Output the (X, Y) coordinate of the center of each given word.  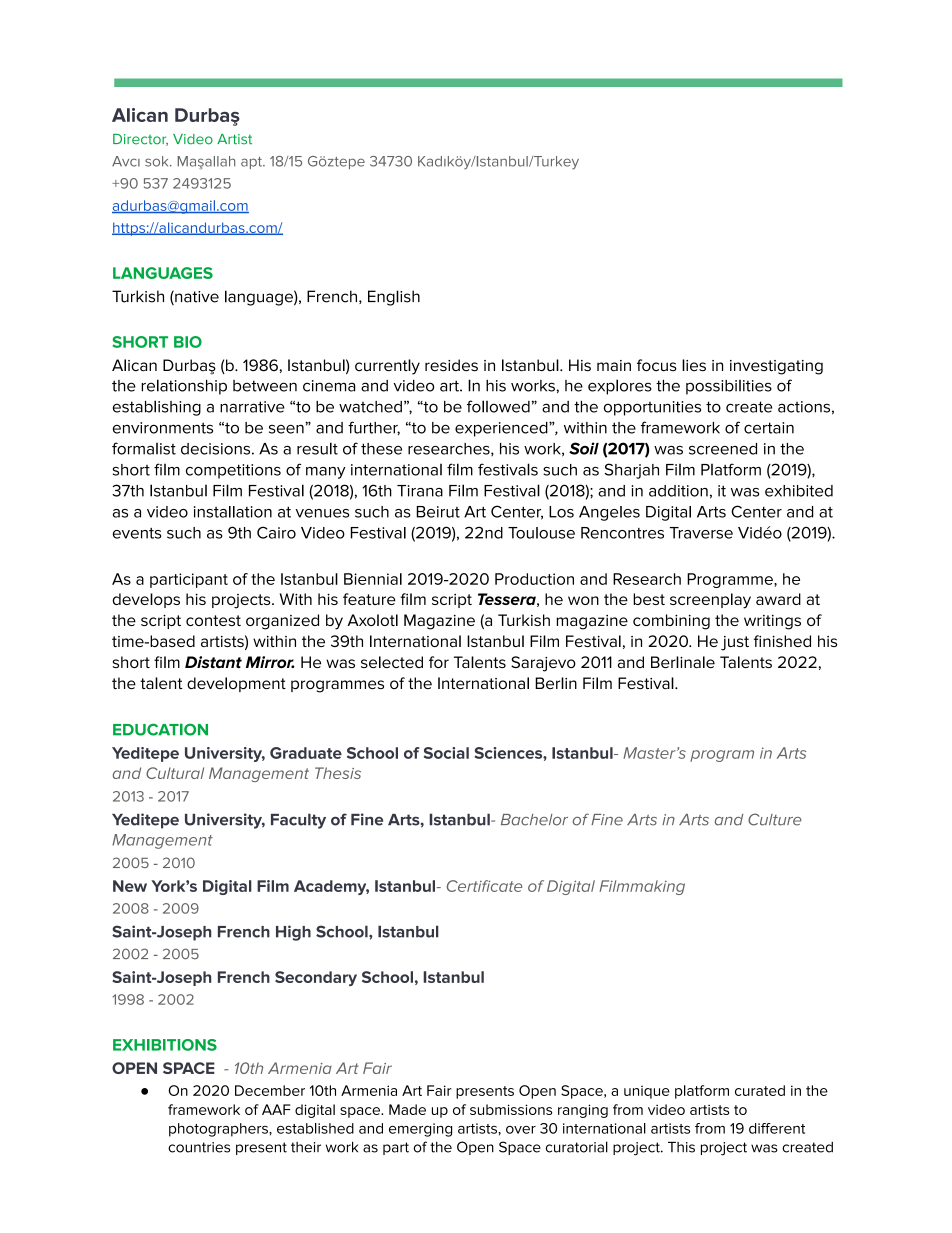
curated (760, 1090)
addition (678, 491)
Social (446, 753)
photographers (219, 1130)
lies (694, 365)
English (394, 298)
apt (252, 163)
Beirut (438, 512)
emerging (420, 1130)
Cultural (175, 773)
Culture (775, 819)
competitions (233, 471)
